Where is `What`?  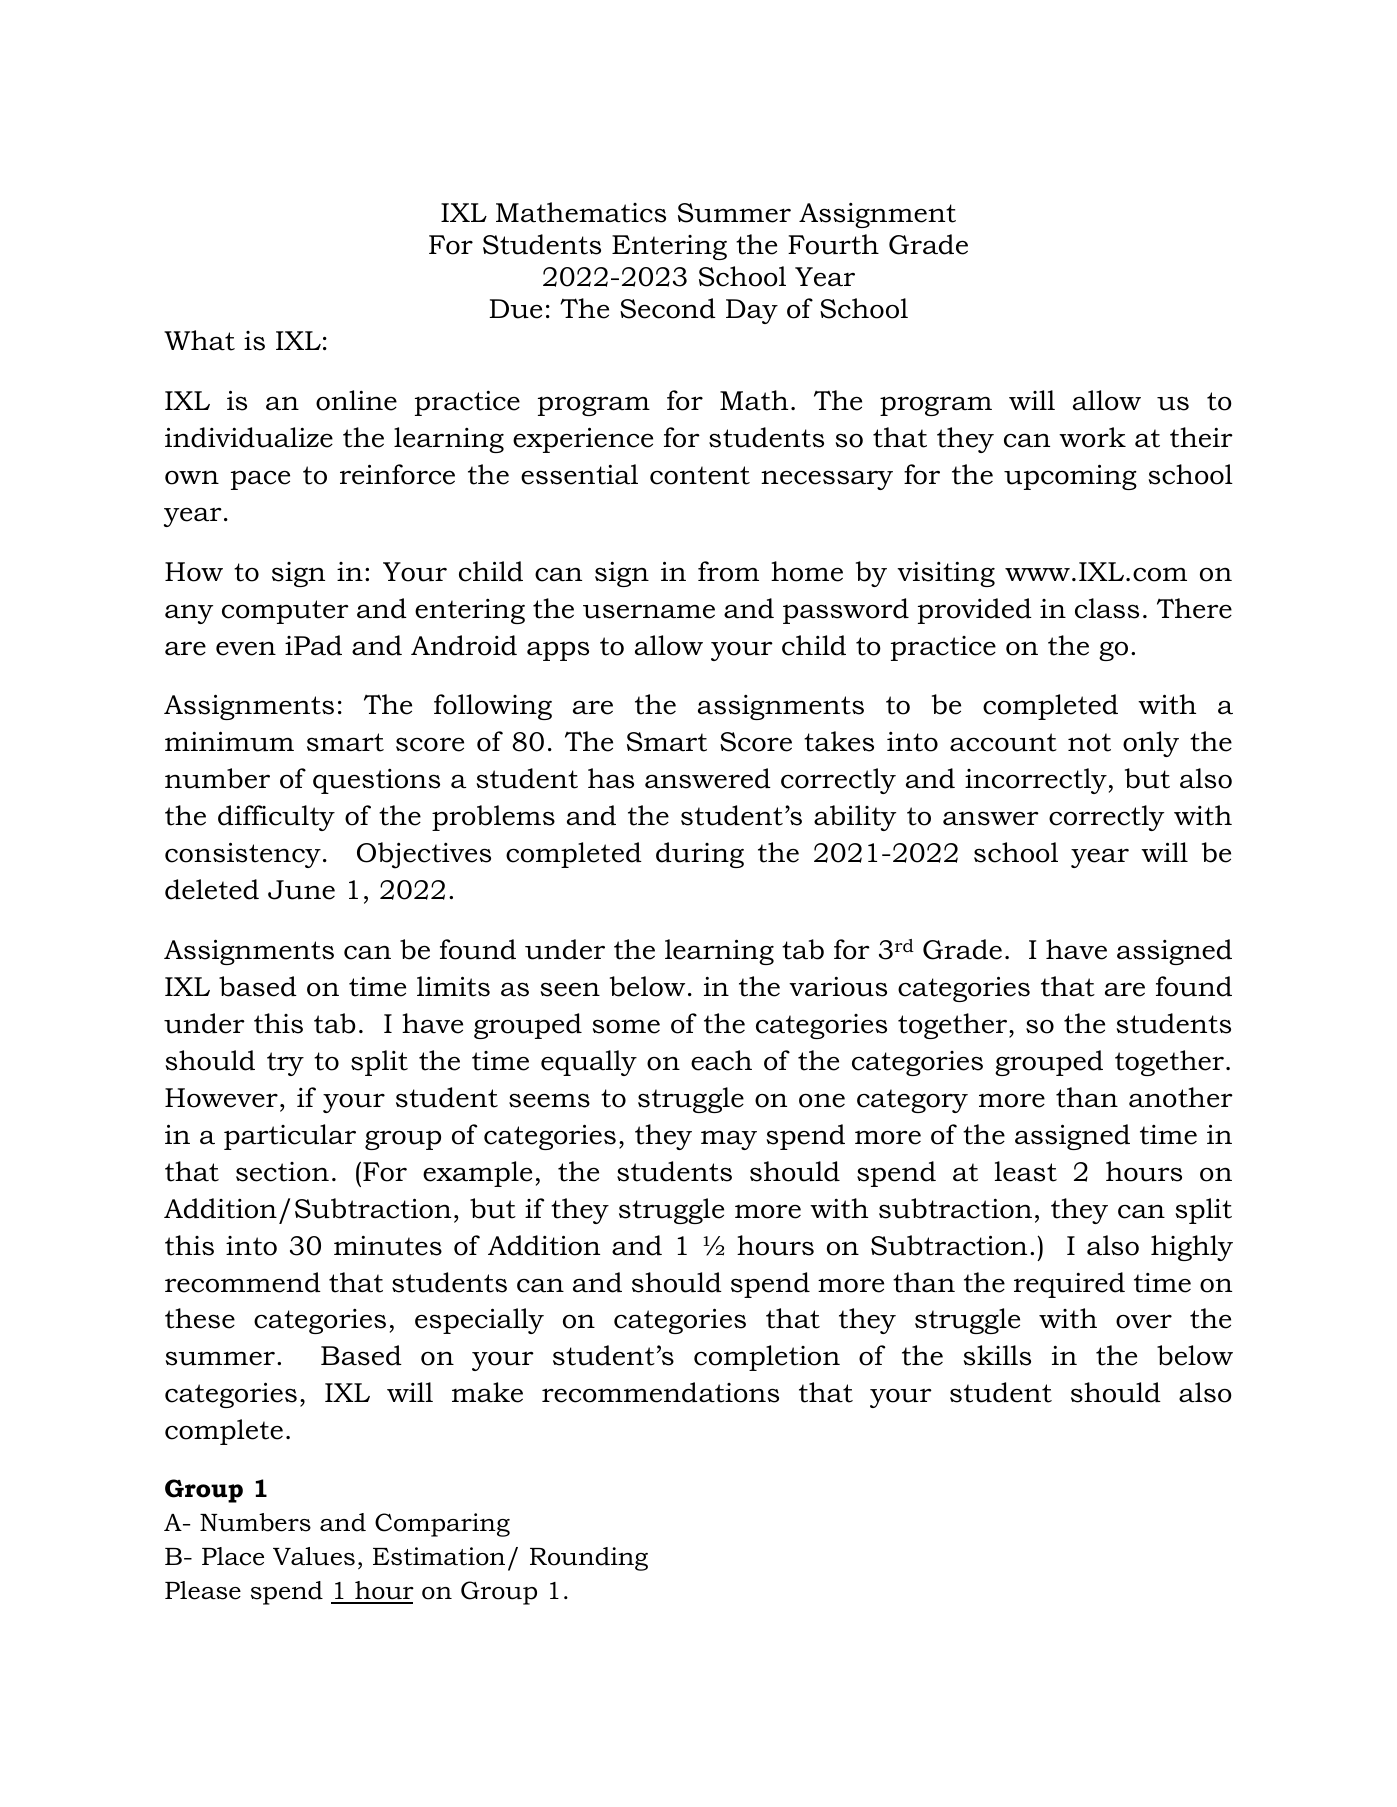 What is located at coordinates (199, 340).
